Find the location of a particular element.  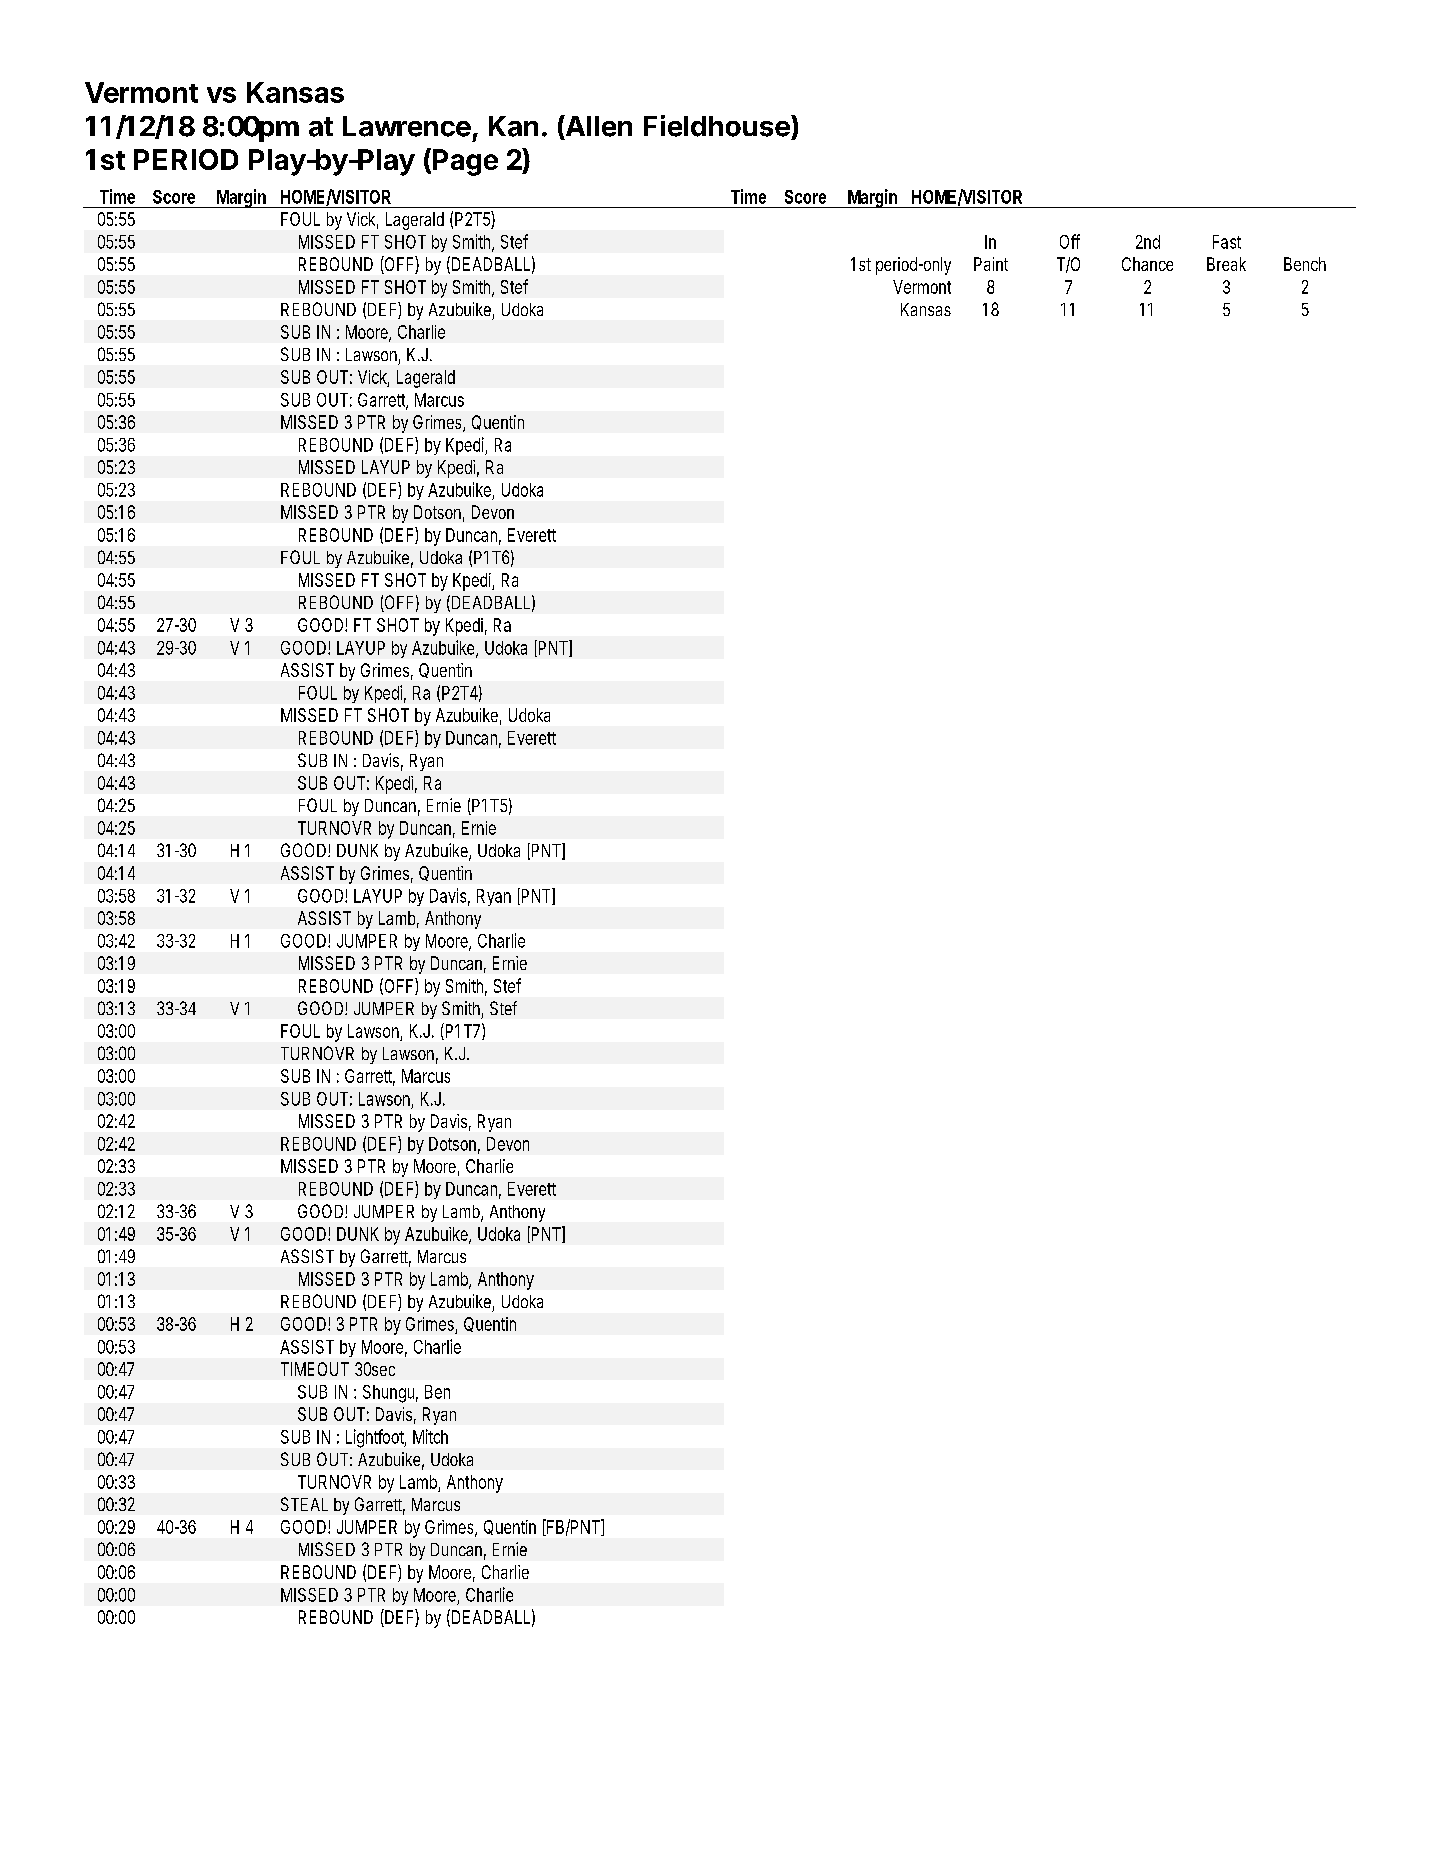

STEAL is located at coordinates (304, 1504).
